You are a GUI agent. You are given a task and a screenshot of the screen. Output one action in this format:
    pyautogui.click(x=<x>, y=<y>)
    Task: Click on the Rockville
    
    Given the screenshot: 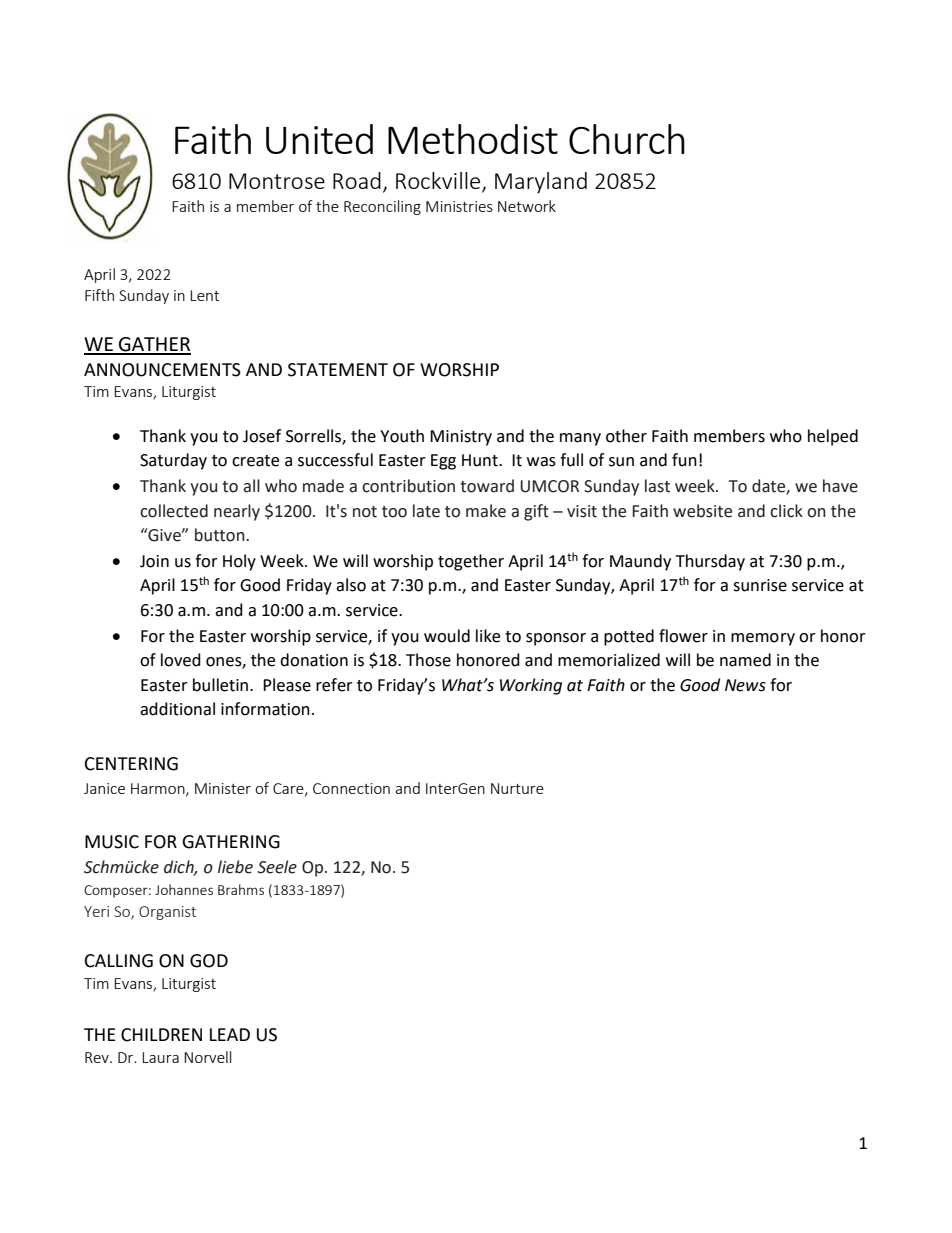 What is the action you would take?
    pyautogui.click(x=439, y=182)
